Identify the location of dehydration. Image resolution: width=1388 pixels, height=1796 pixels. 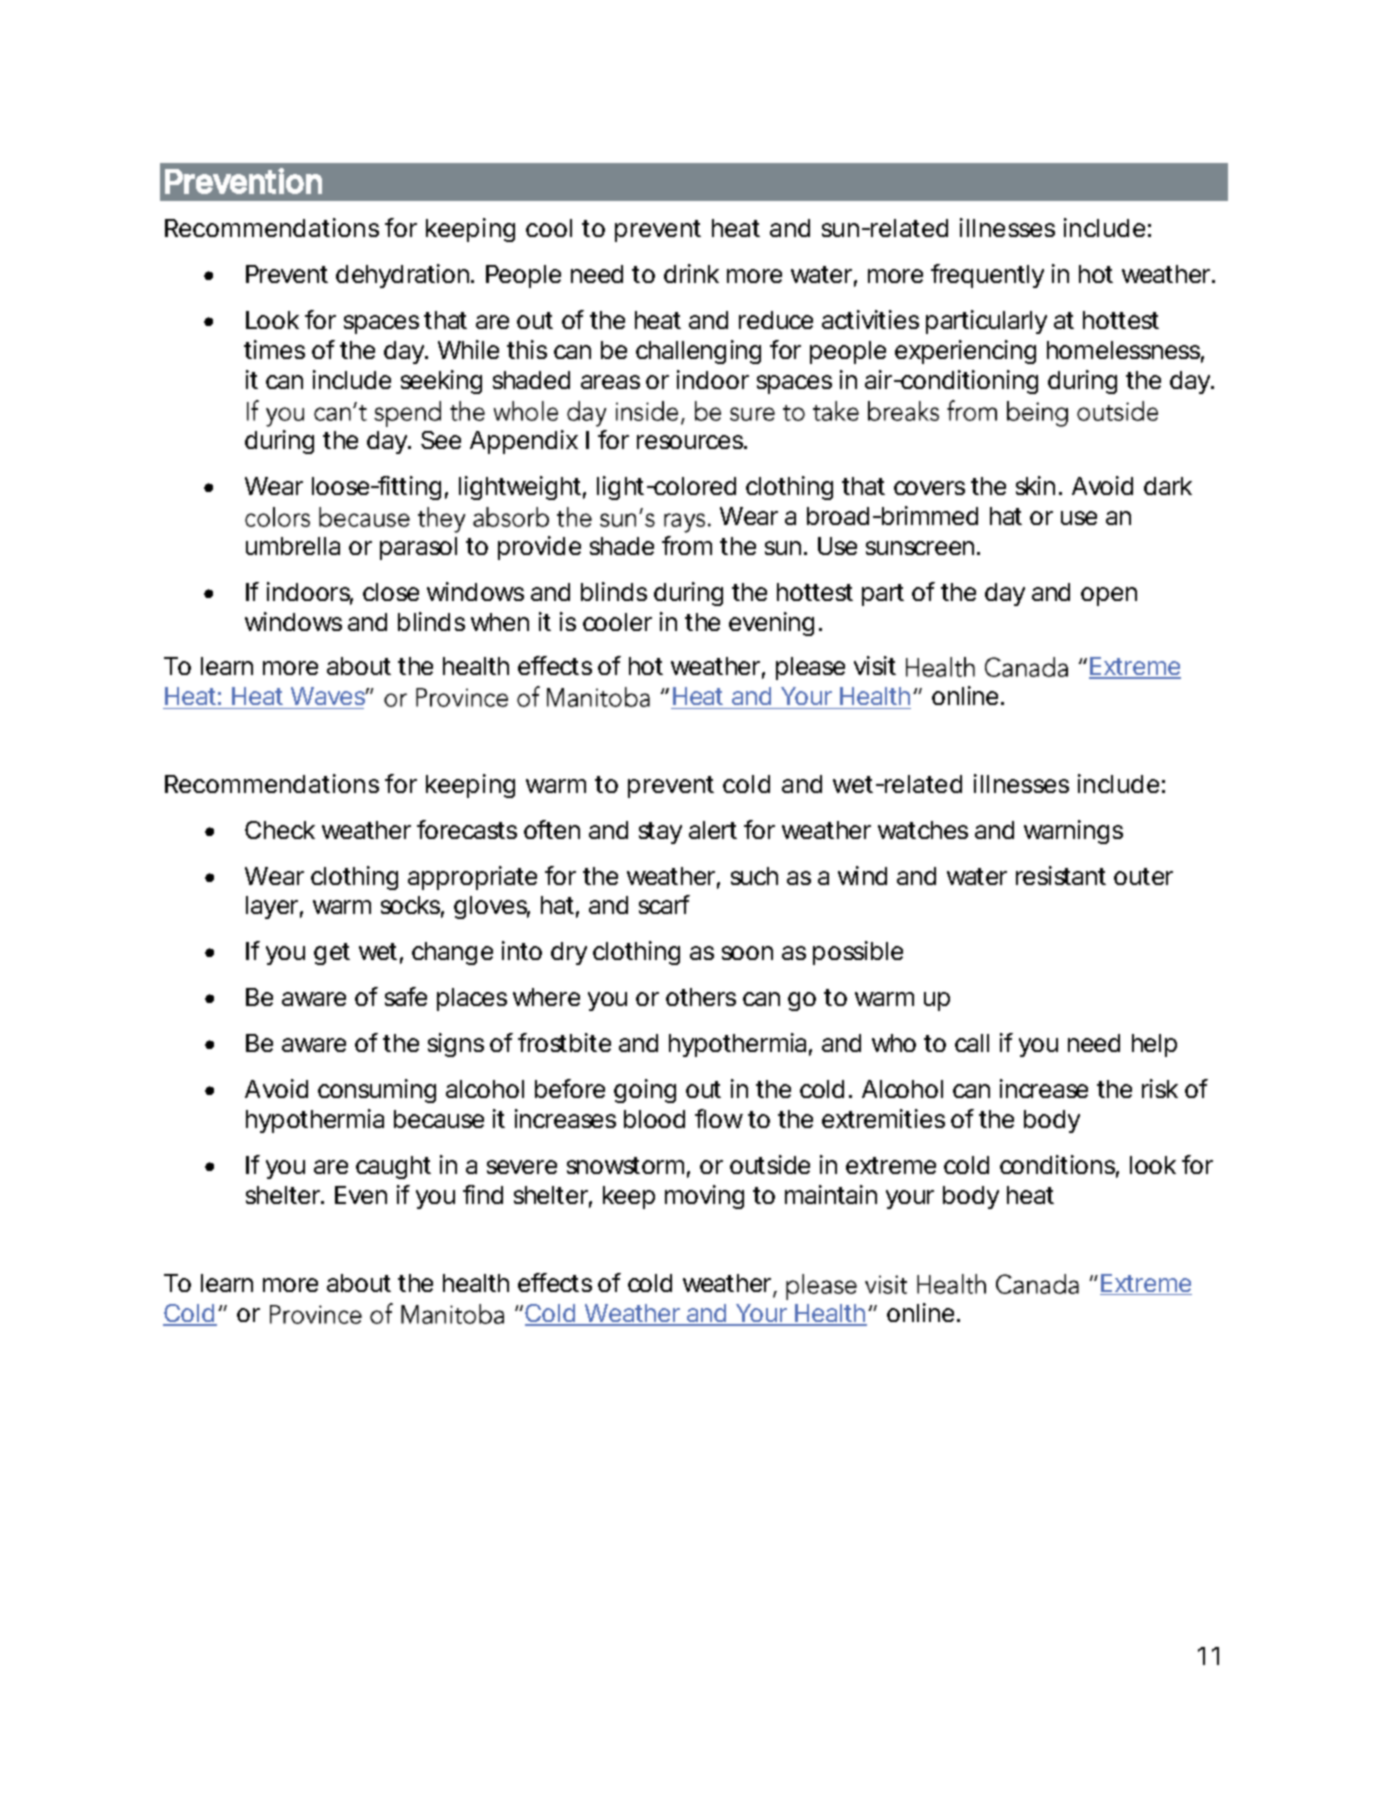
(402, 276).
